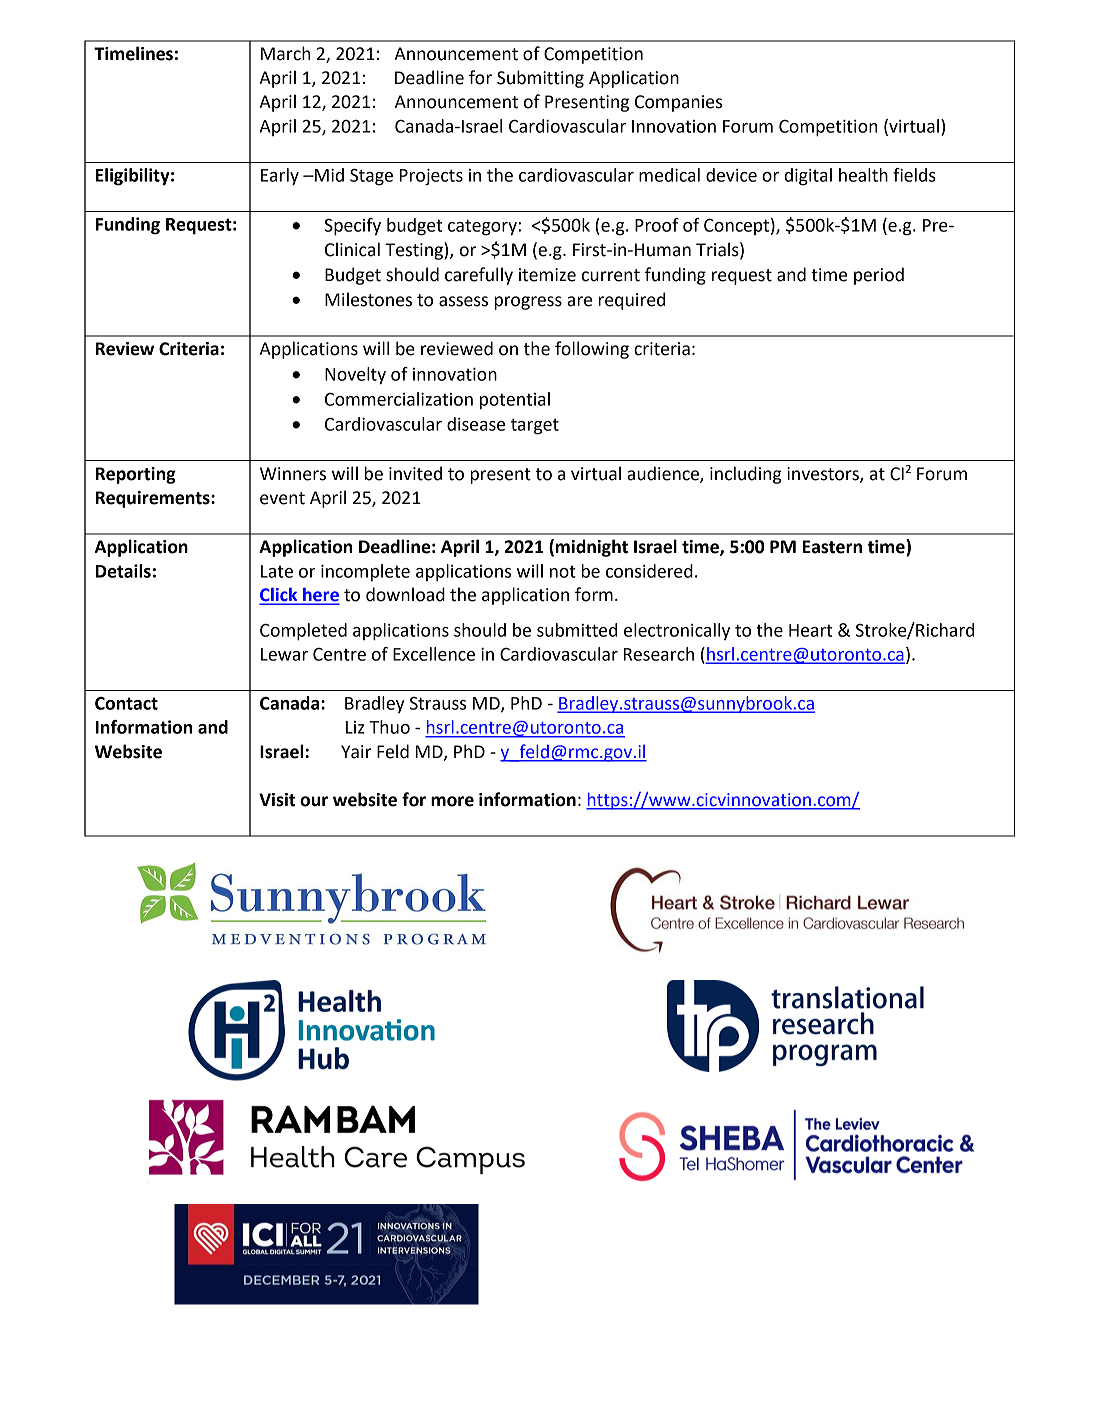 The width and height of the document is (1099, 1422). What do you see at coordinates (277, 800) in the document?
I see `Visit` at bounding box center [277, 800].
